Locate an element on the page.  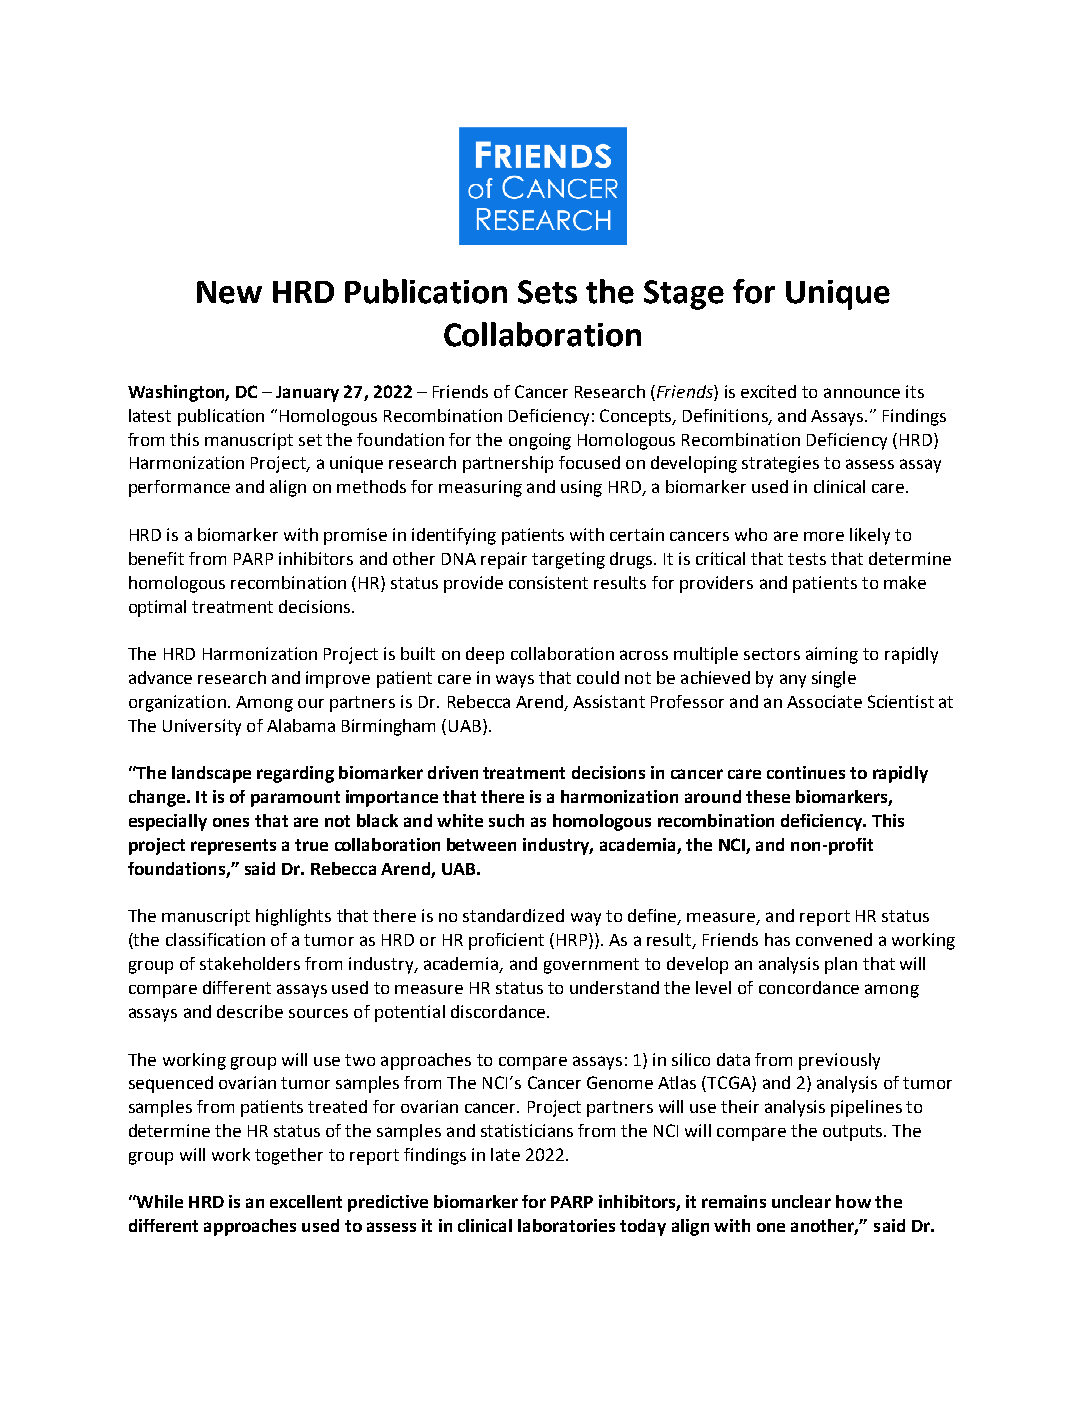
aiming is located at coordinates (832, 655).
